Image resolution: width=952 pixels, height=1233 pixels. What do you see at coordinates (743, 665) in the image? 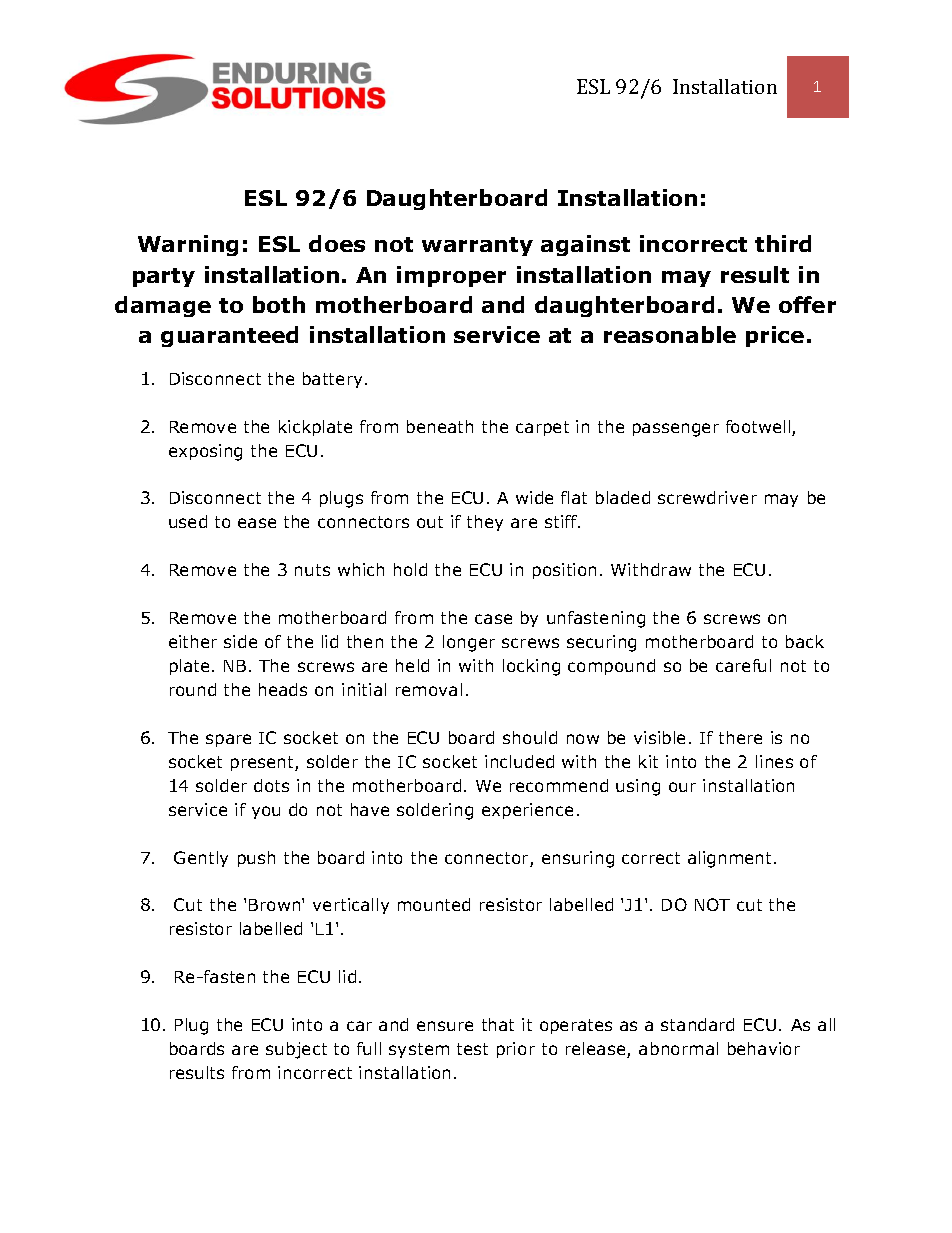
I see `careful` at bounding box center [743, 665].
